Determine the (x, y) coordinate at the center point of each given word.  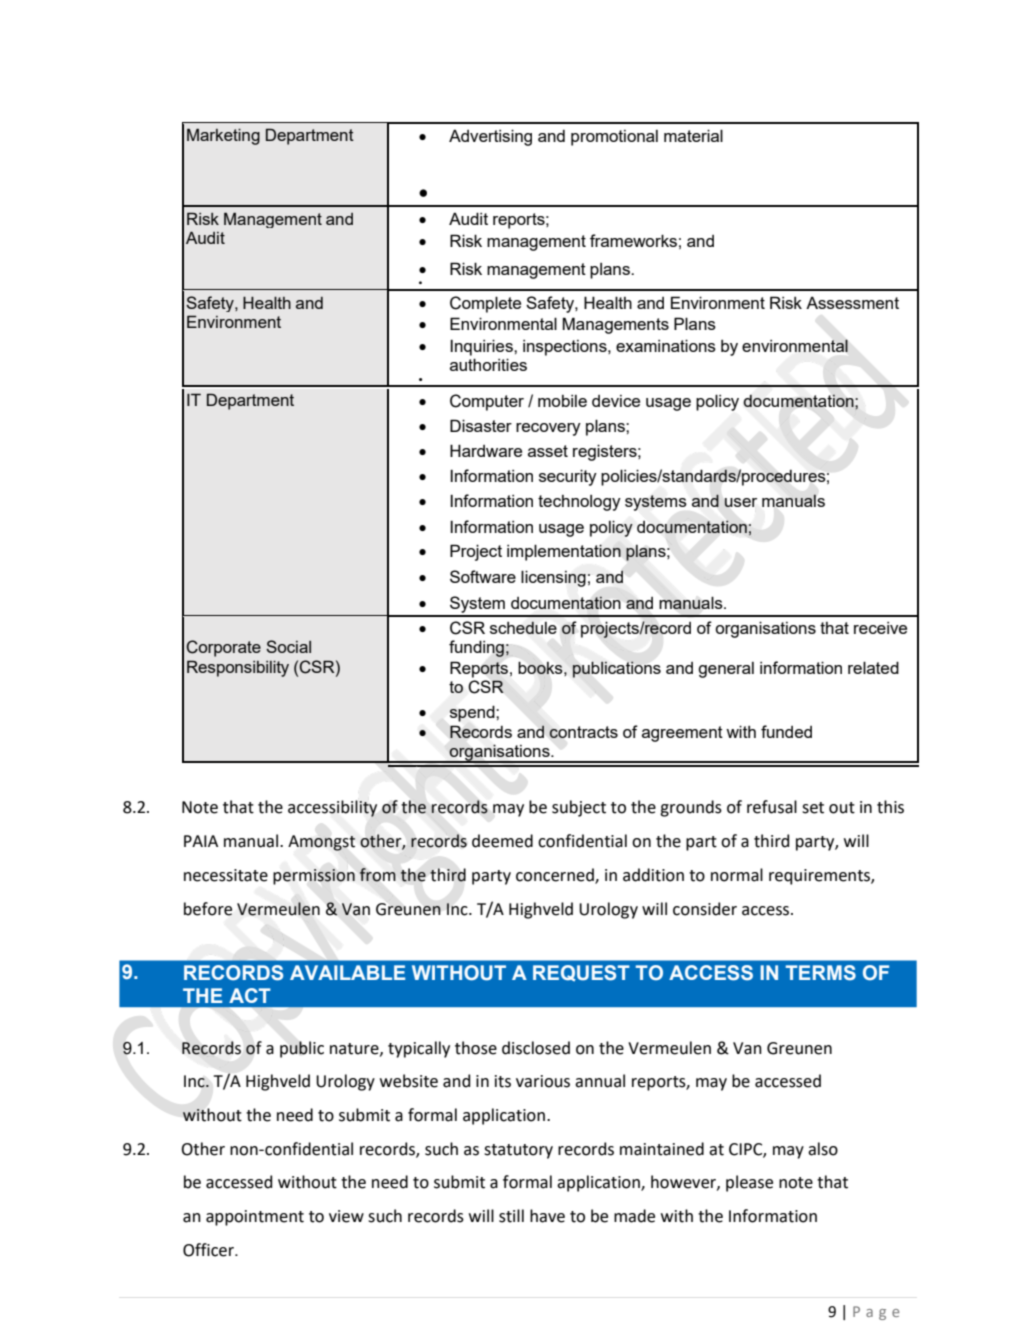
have (547, 1216)
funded (786, 731)
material (693, 135)
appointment (255, 1218)
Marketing (223, 136)
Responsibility (238, 668)
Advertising (490, 137)
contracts (583, 732)
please (749, 1183)
